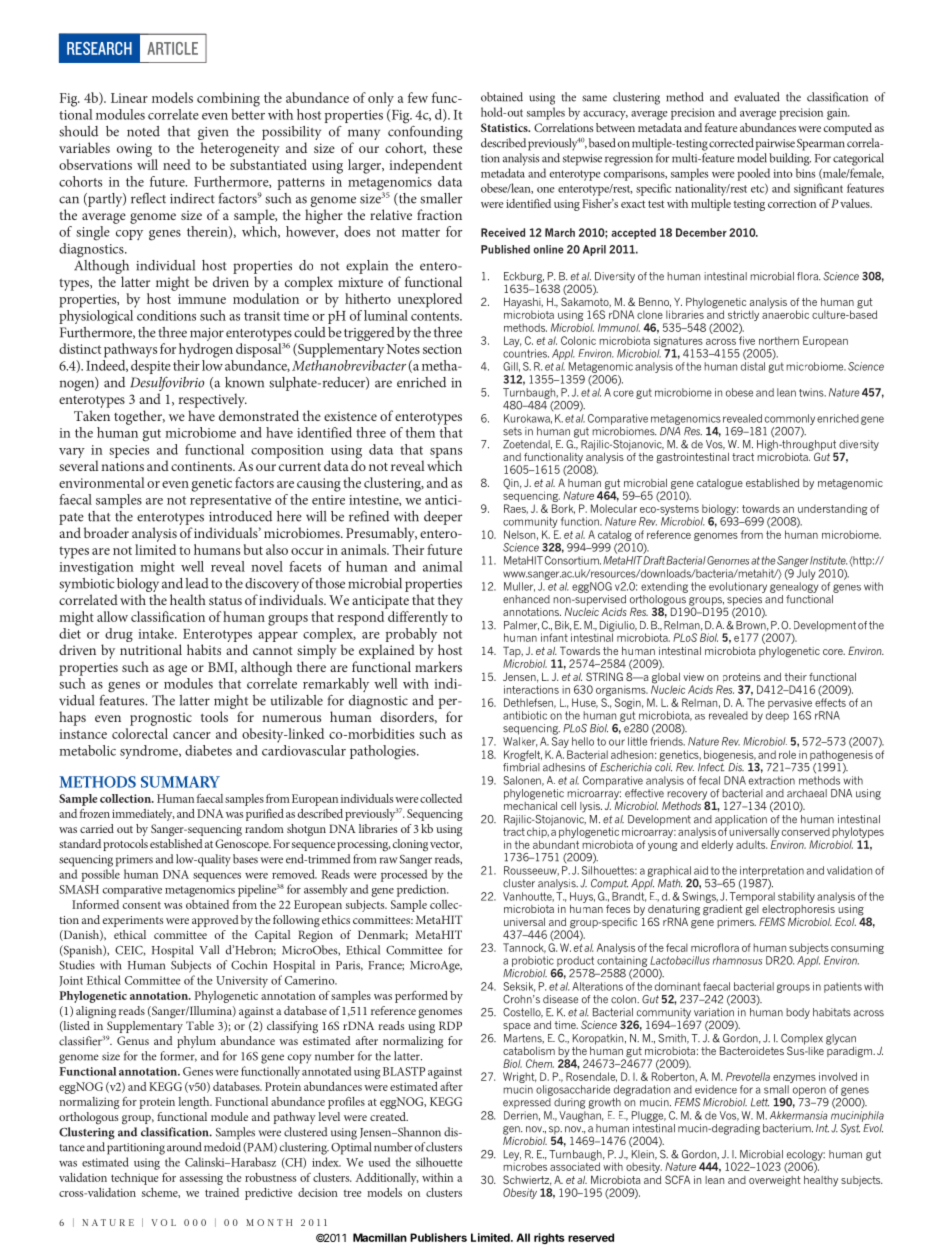  Describe the element at coordinates (202, 466) in the screenshot. I see `continents` at that location.
